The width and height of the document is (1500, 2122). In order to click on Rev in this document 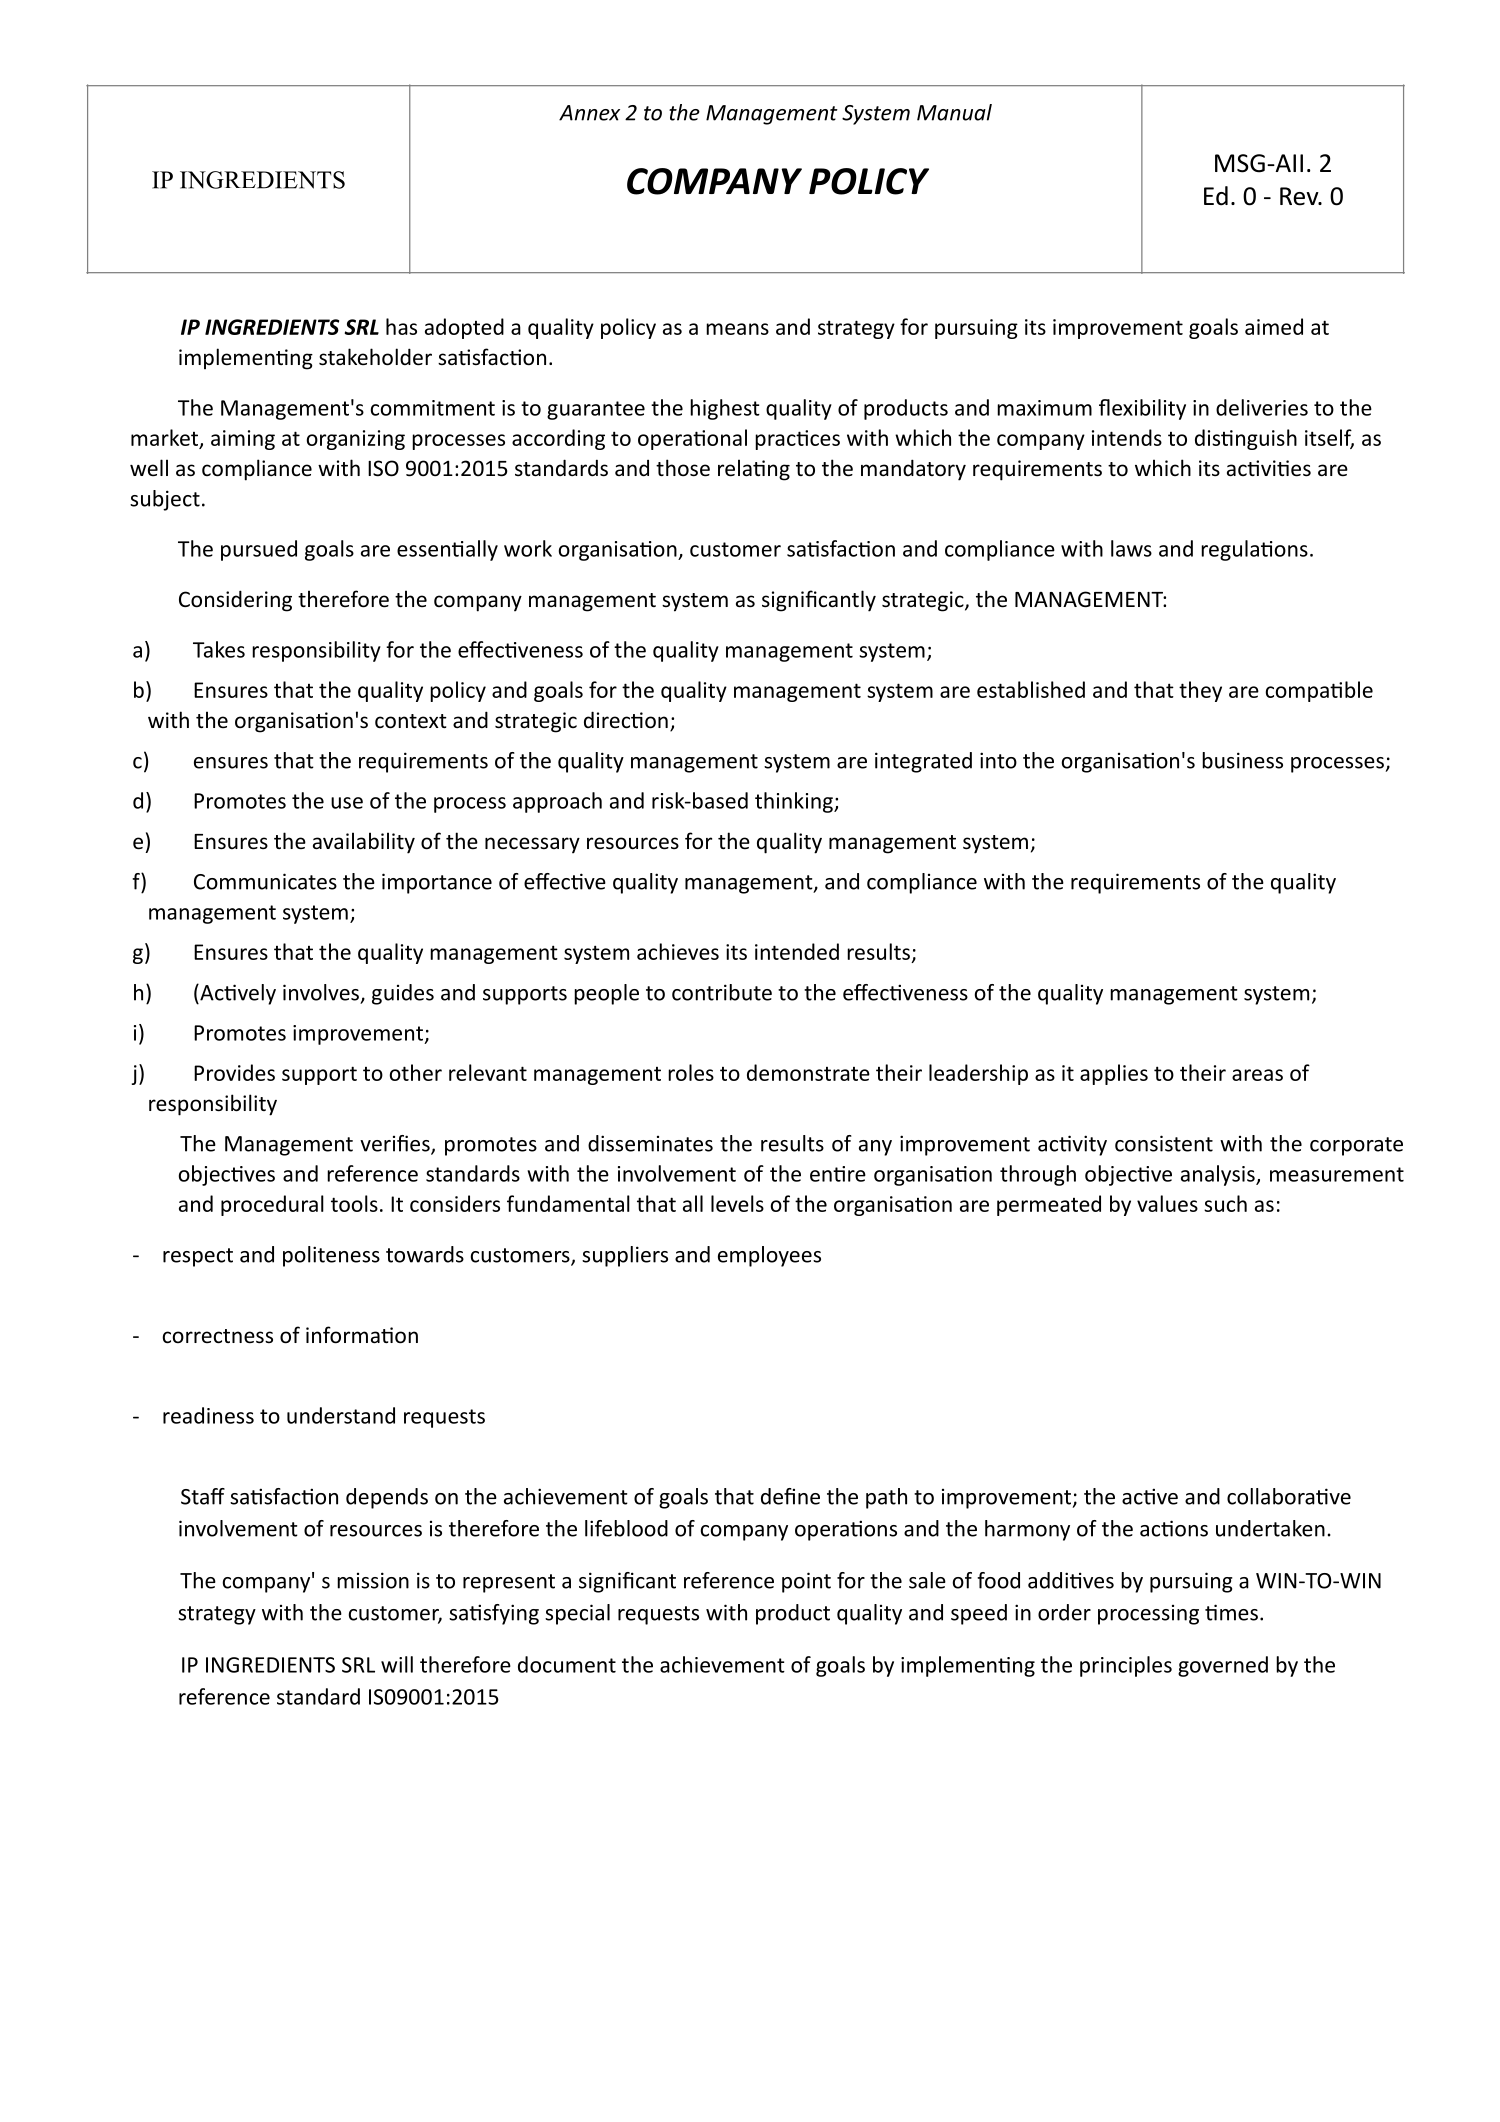, I will do `click(1300, 196)`.
